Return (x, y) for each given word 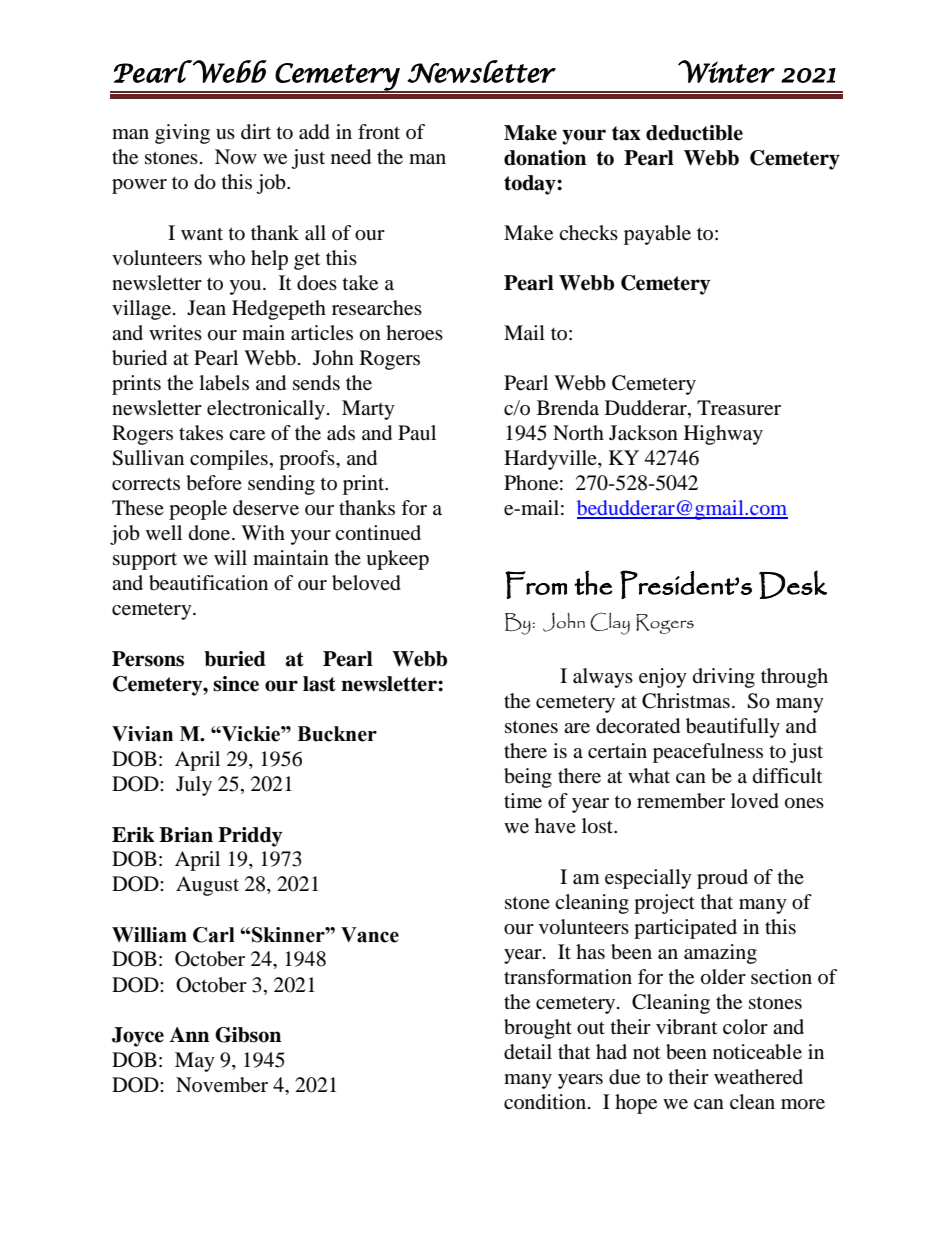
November (222, 1085)
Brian (186, 835)
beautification (208, 583)
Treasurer (739, 408)
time (523, 801)
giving (182, 134)
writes (175, 333)
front (379, 132)
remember (681, 801)
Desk (793, 584)
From (536, 585)
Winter (726, 71)
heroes (414, 333)
